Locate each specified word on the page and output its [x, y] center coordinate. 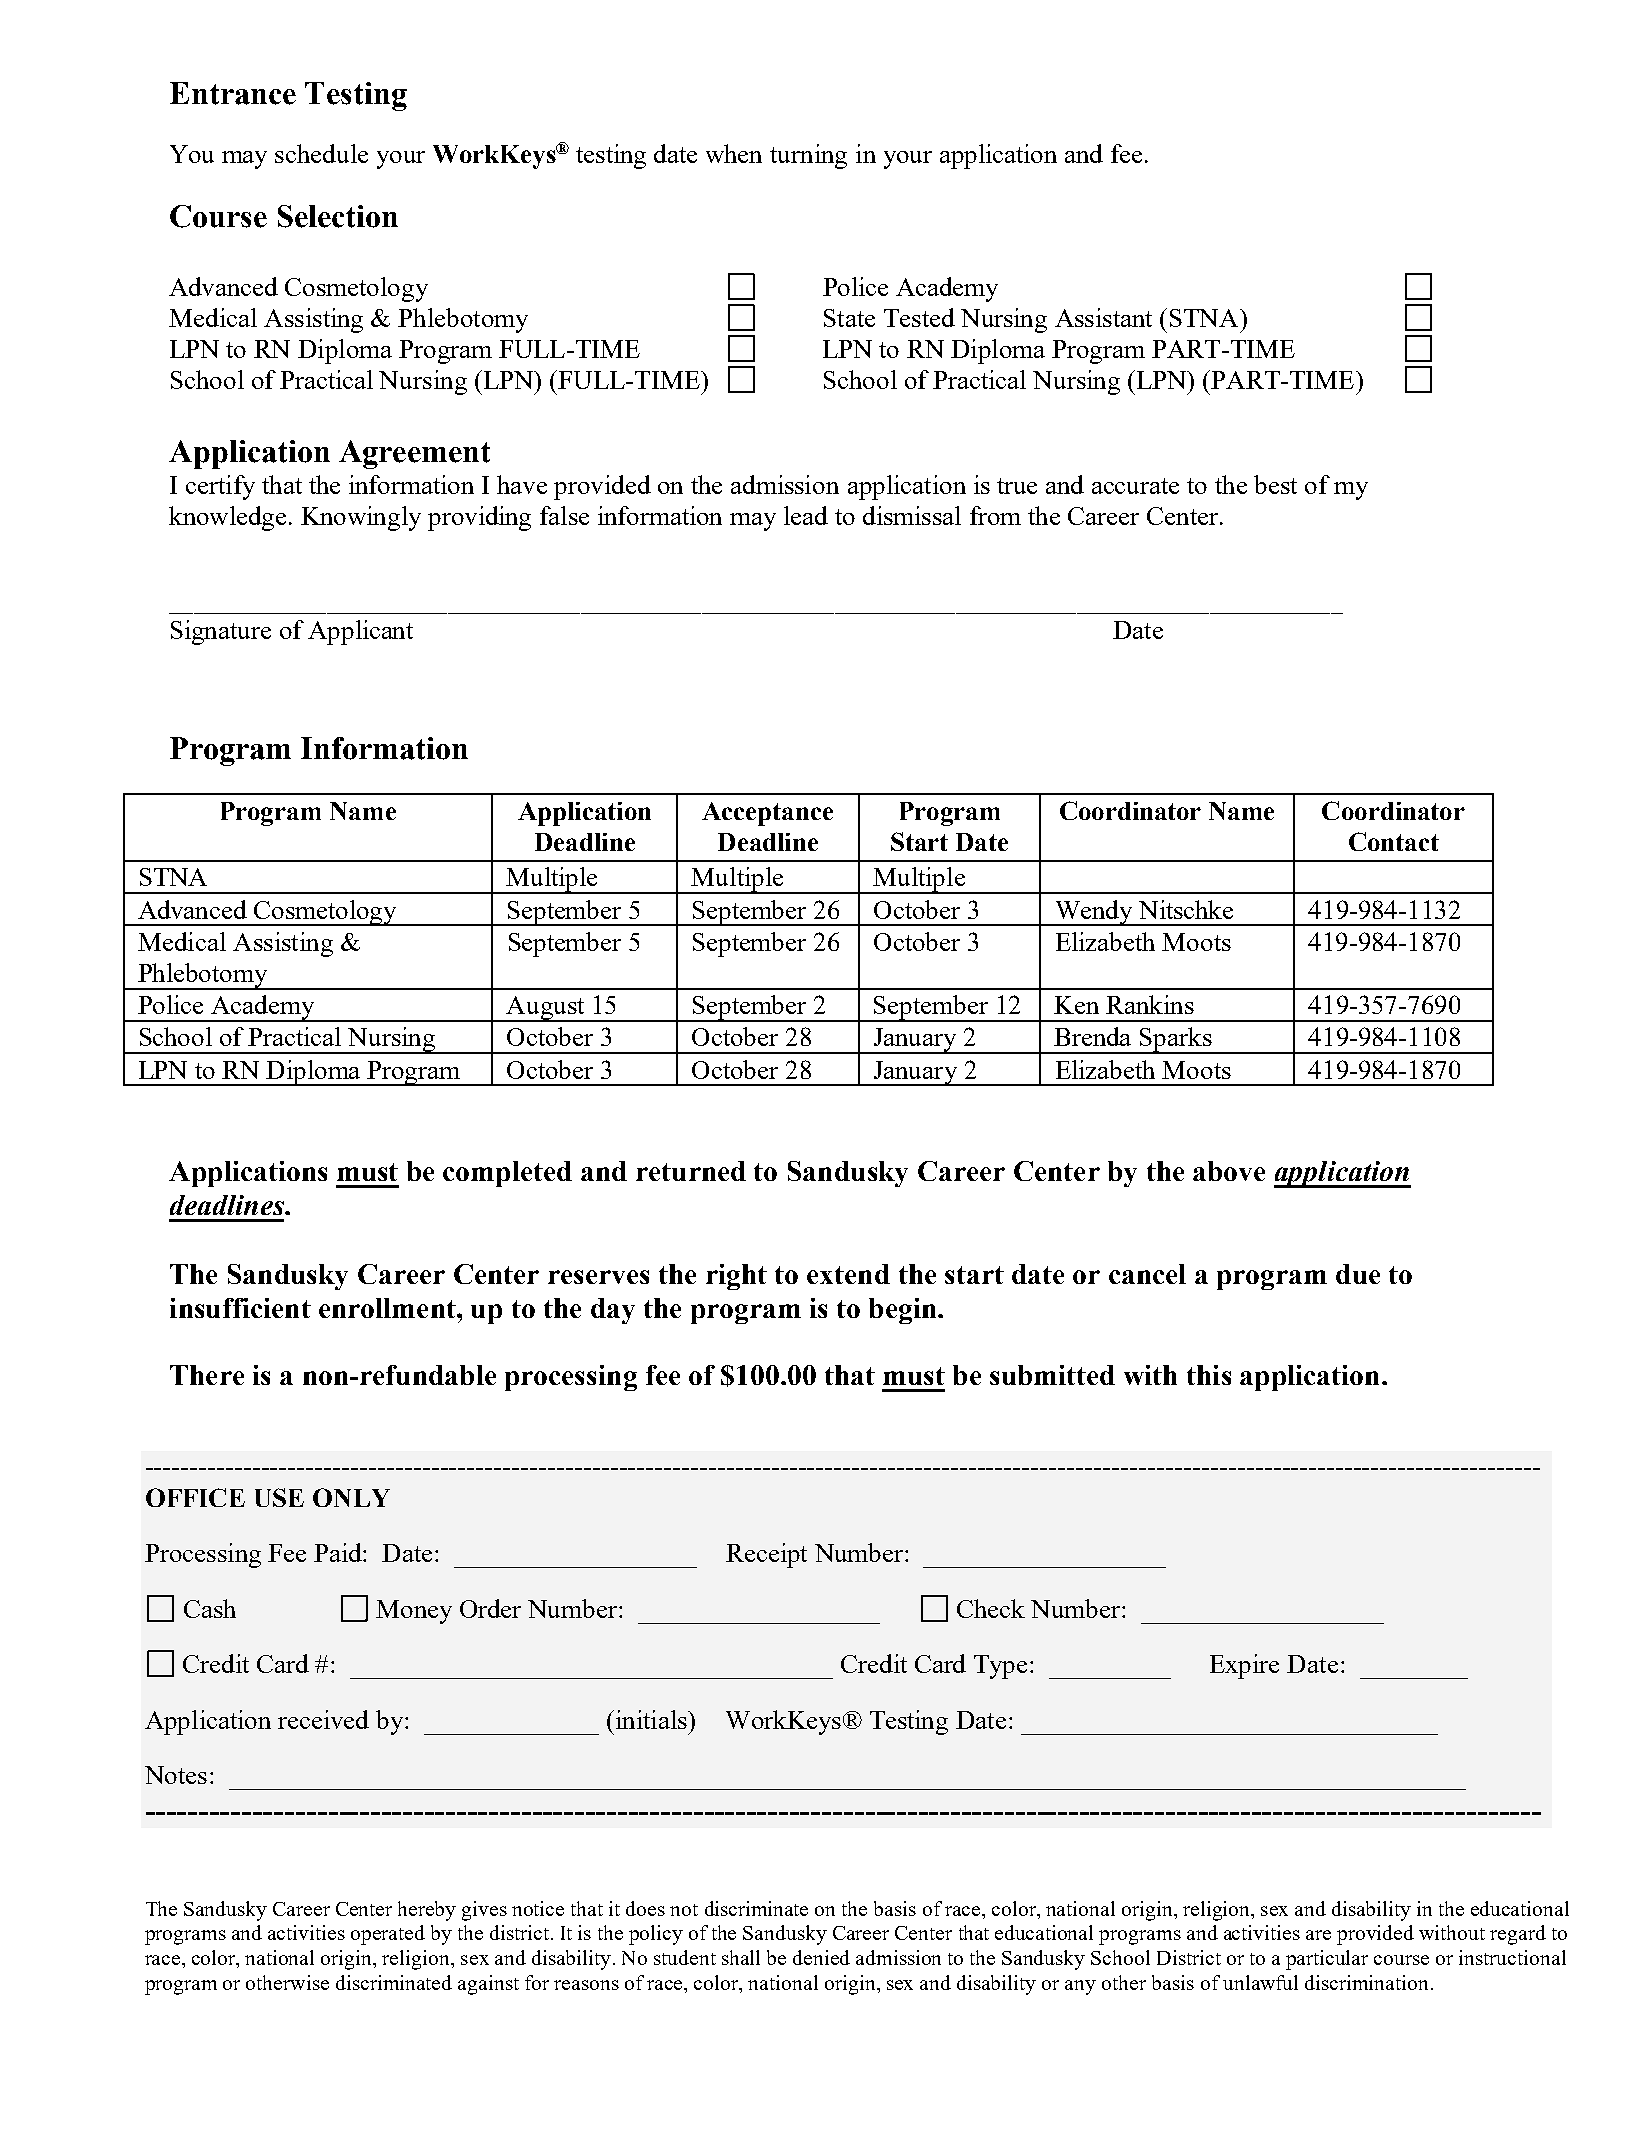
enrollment [388, 1308]
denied [821, 1957]
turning [808, 156]
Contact [1394, 841]
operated [388, 1935]
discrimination [1368, 1982]
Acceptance [767, 814]
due [1358, 1274]
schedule [321, 153]
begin [904, 1311]
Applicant [360, 632]
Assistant [1103, 317]
